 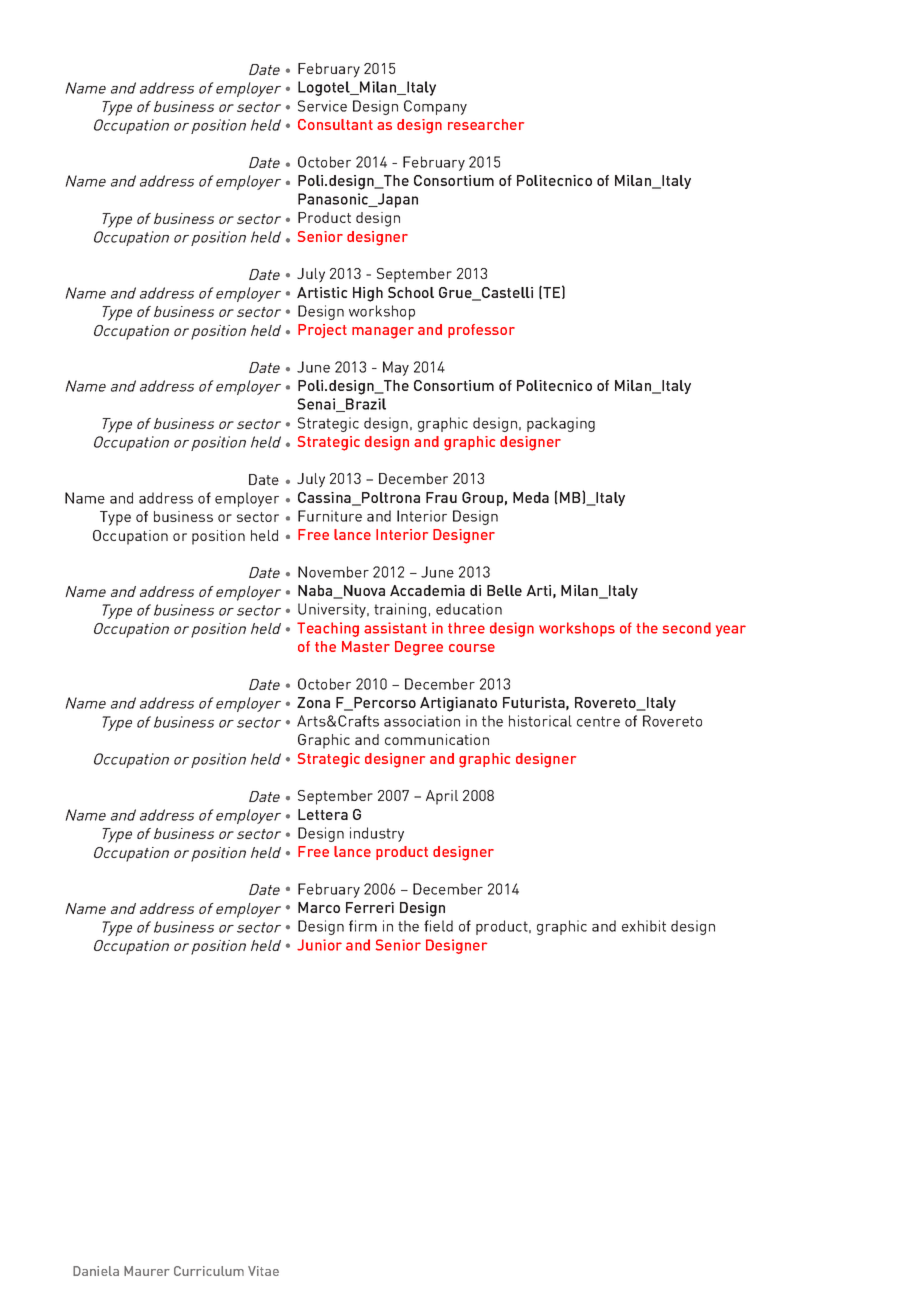 I want to click on Furniture, so click(x=330, y=516).
